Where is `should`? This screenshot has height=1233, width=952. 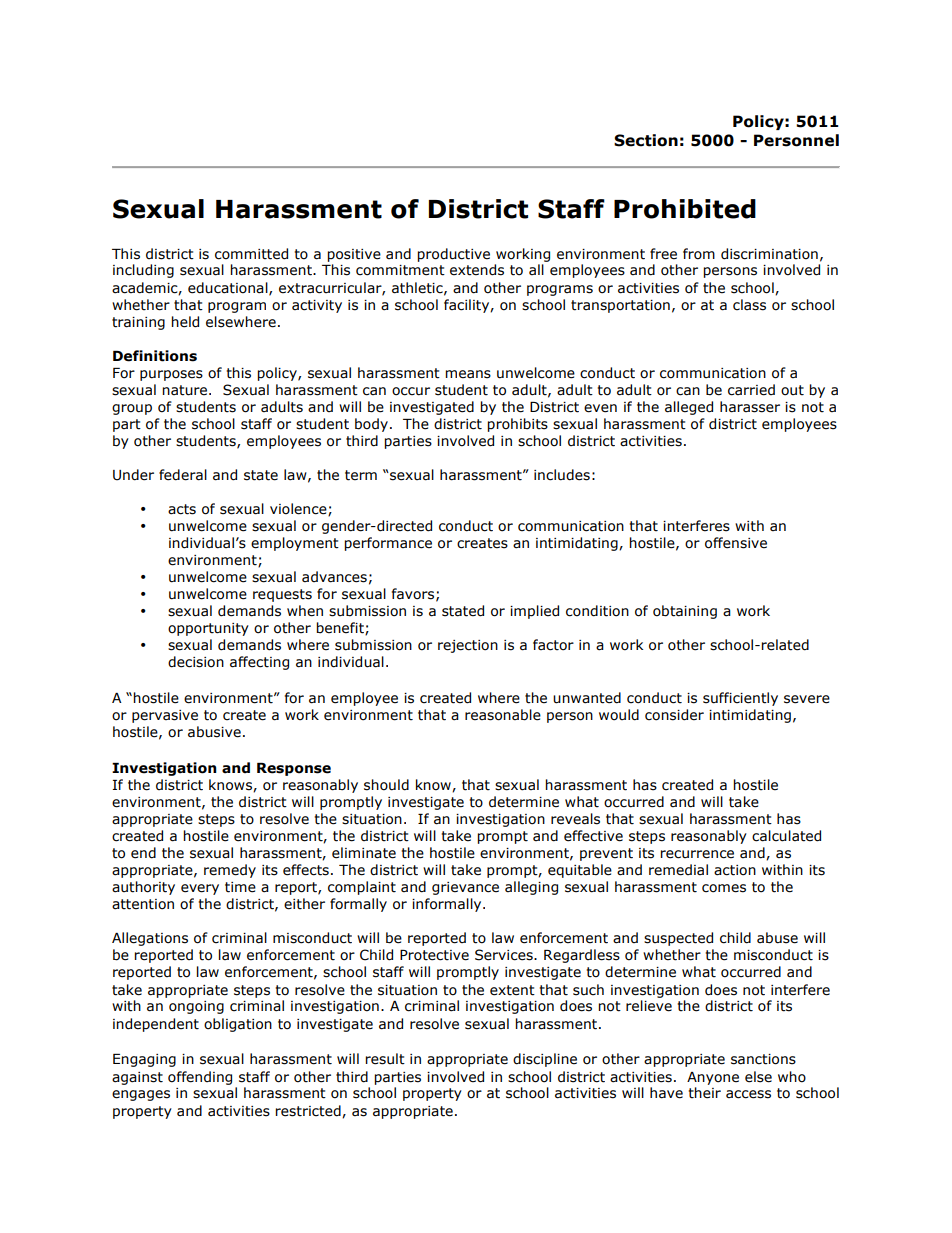
should is located at coordinates (386, 785).
